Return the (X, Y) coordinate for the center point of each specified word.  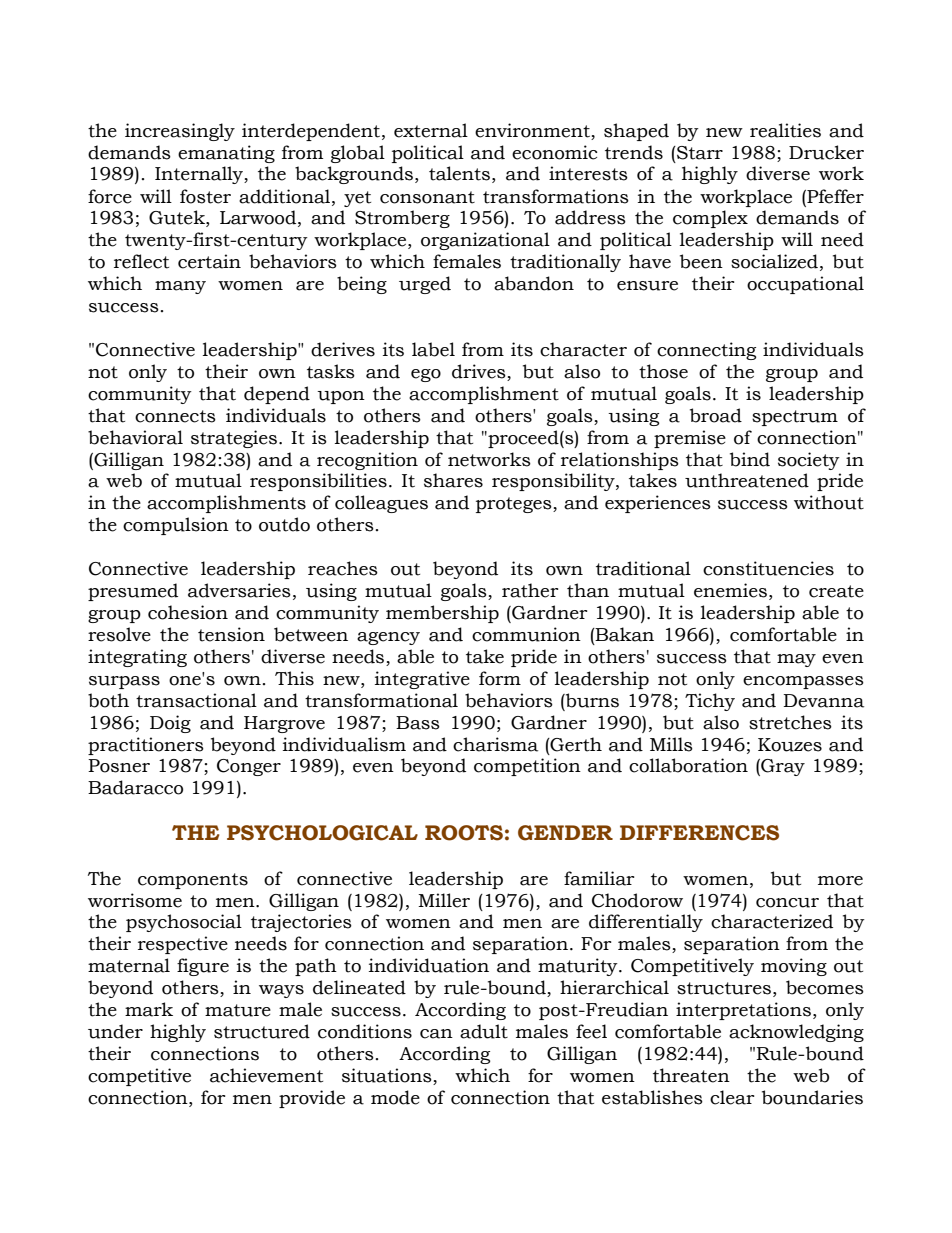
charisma (495, 744)
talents (459, 173)
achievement (266, 1075)
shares (453, 480)
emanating (226, 154)
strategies (235, 439)
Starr (699, 153)
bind (750, 459)
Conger (249, 767)
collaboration (688, 765)
